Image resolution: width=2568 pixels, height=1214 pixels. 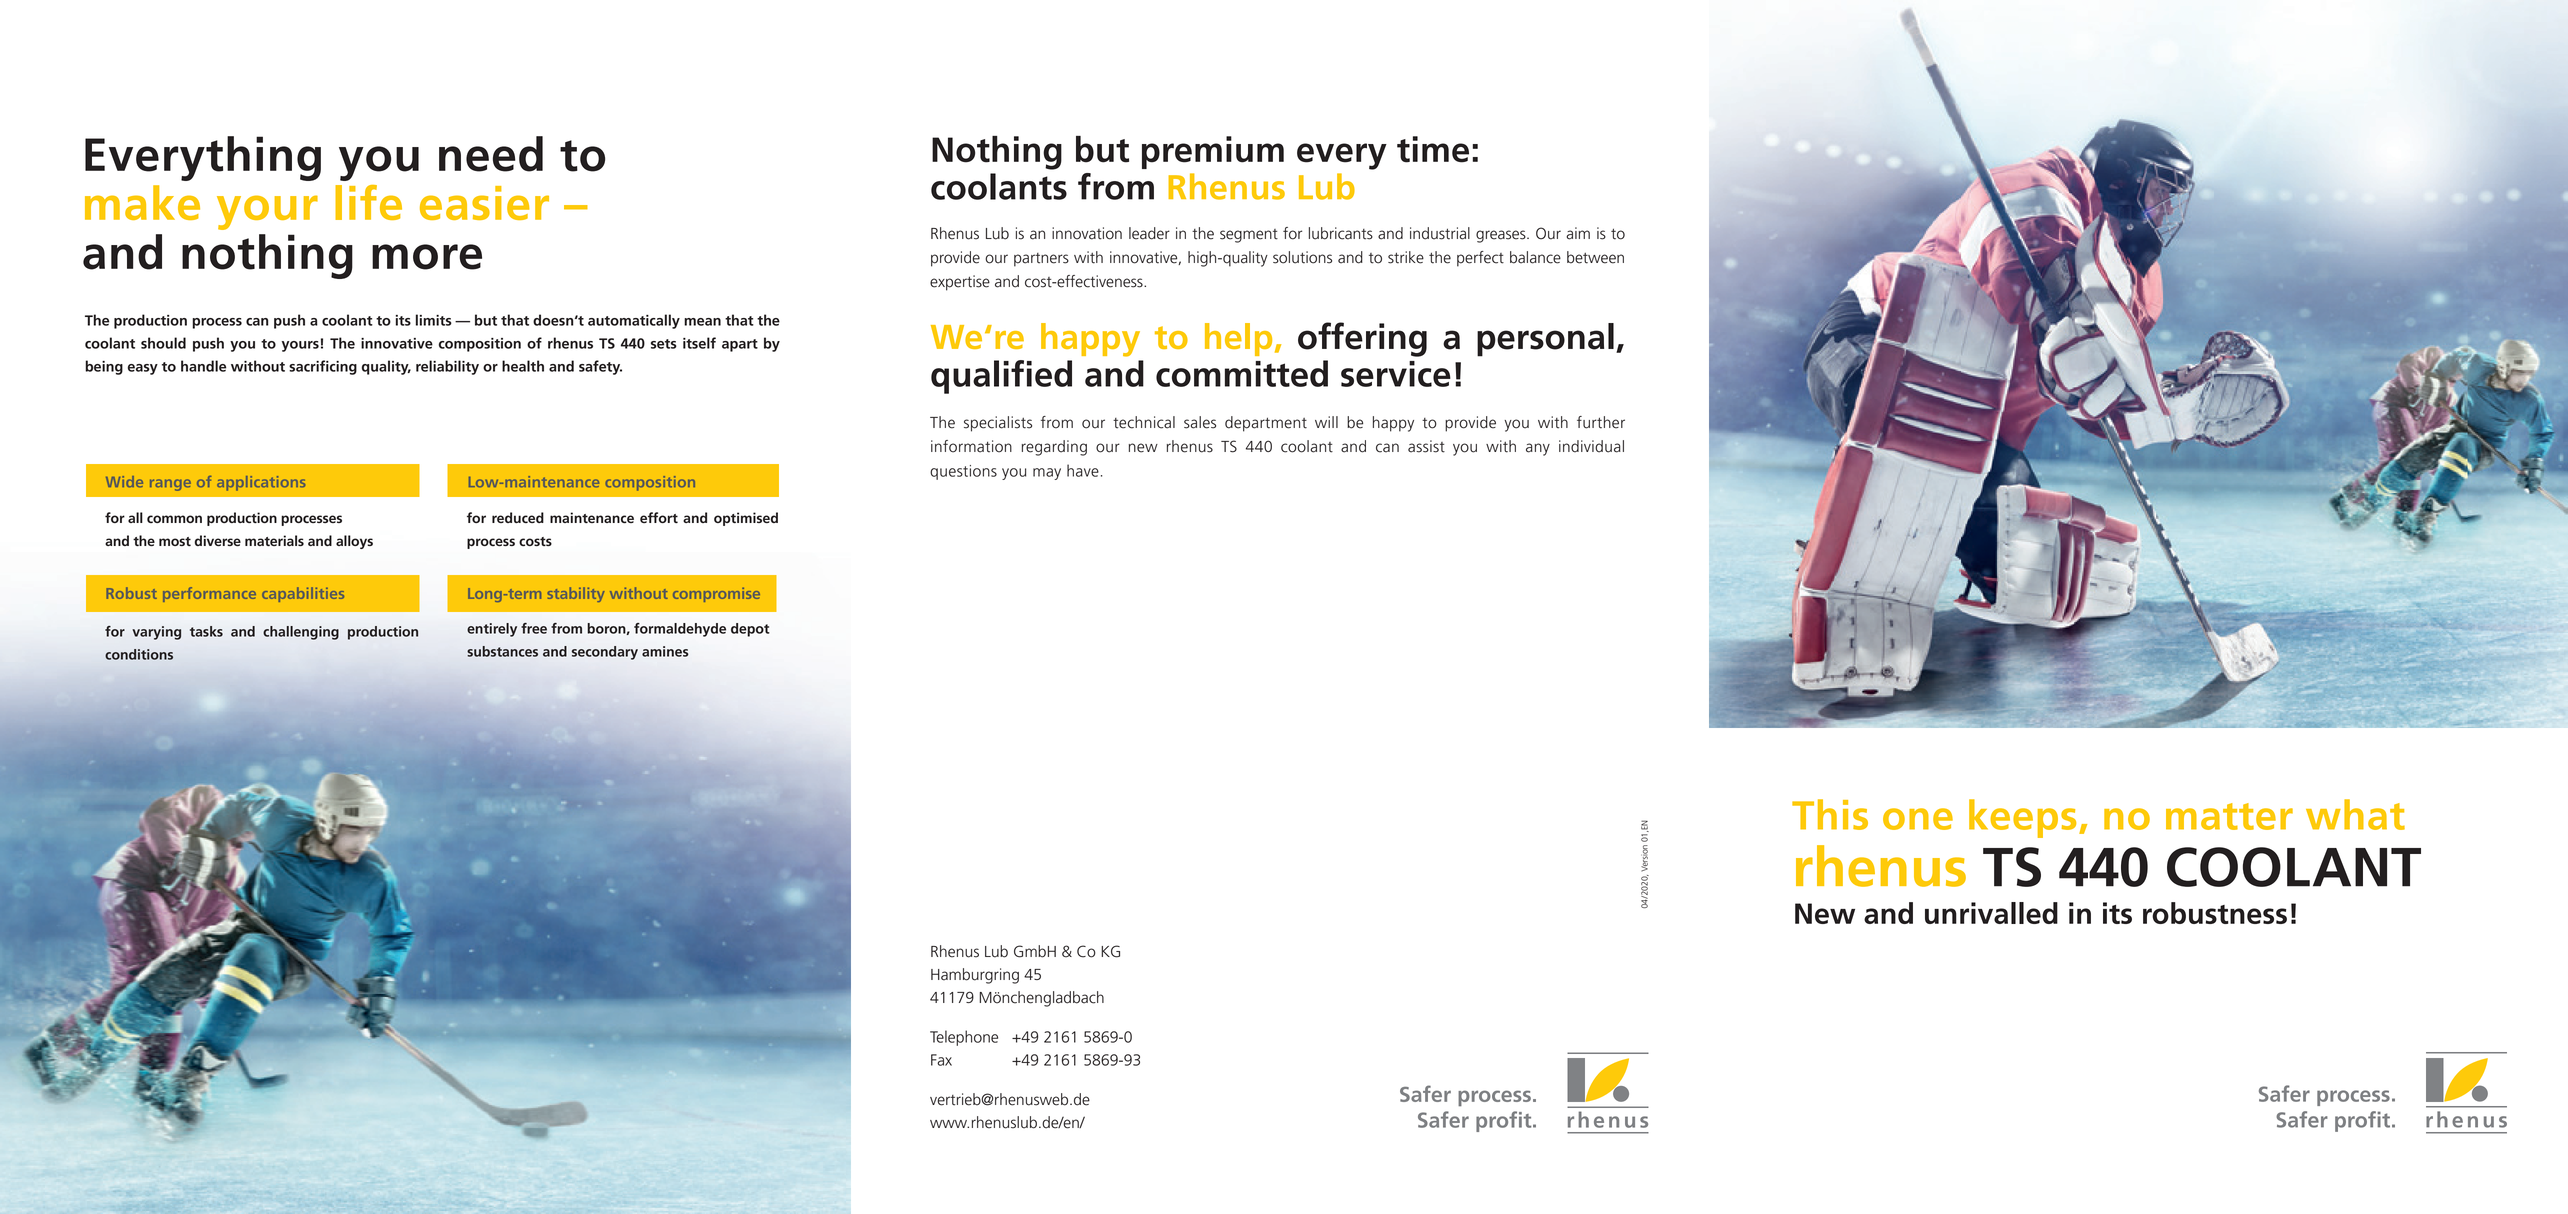 I want to click on This, so click(x=1830, y=814).
